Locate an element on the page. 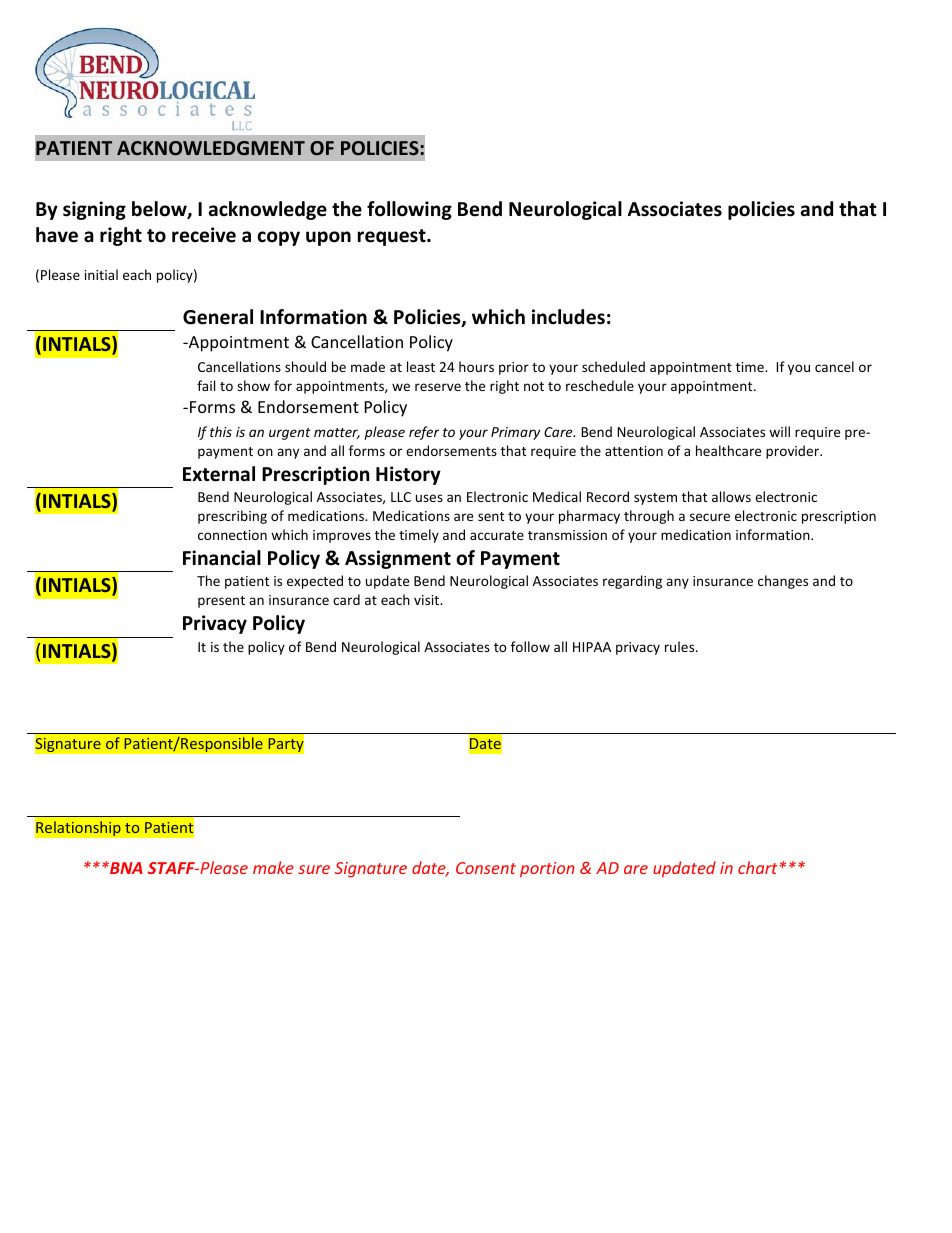 Image resolution: width=952 pixels, height=1233 pixels. ACKNOWLEDGMENT is located at coordinates (211, 148).
